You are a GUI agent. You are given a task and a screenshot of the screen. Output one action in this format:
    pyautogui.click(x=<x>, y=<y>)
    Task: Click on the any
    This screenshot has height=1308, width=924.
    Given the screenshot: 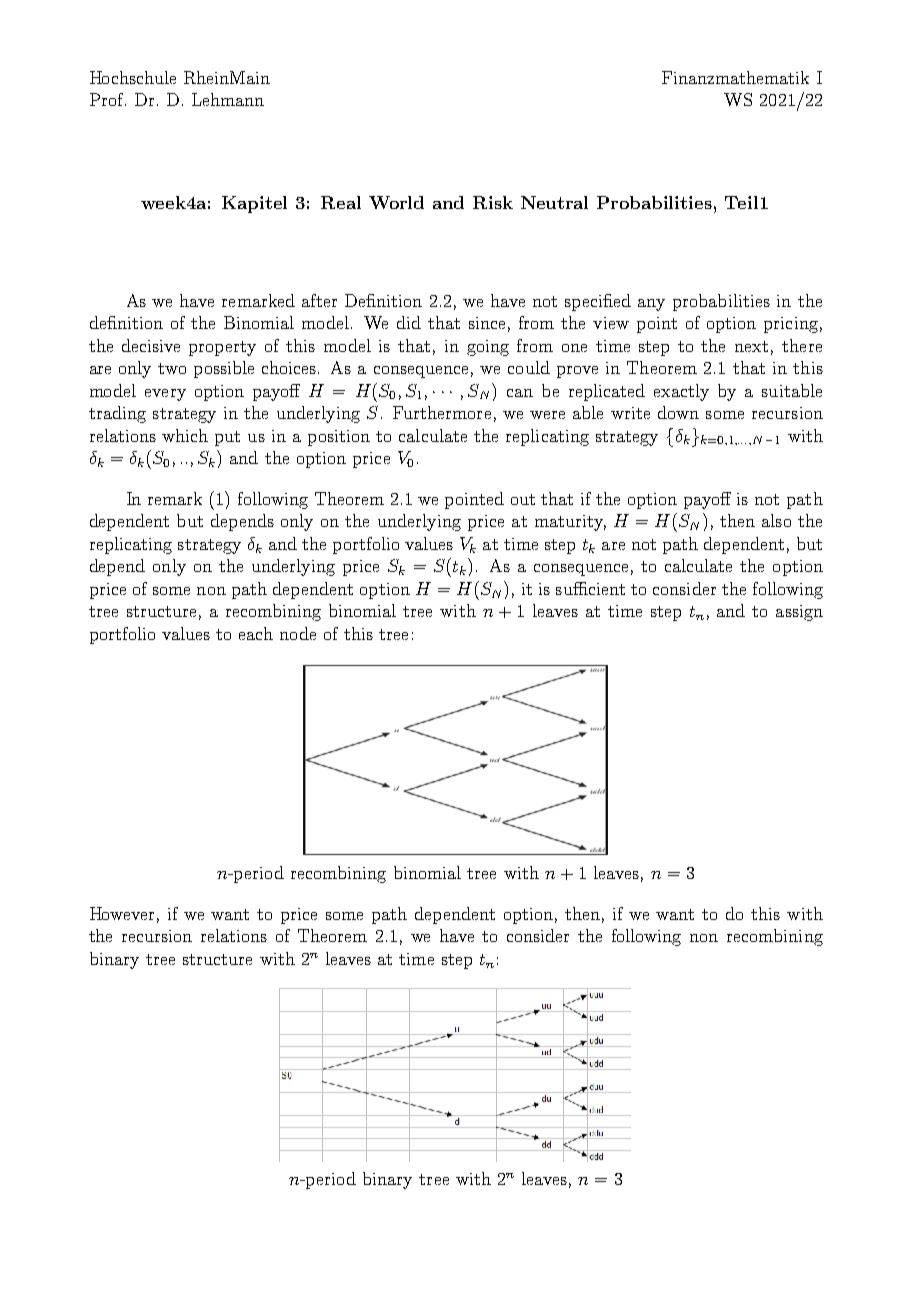 What is the action you would take?
    pyautogui.click(x=651, y=305)
